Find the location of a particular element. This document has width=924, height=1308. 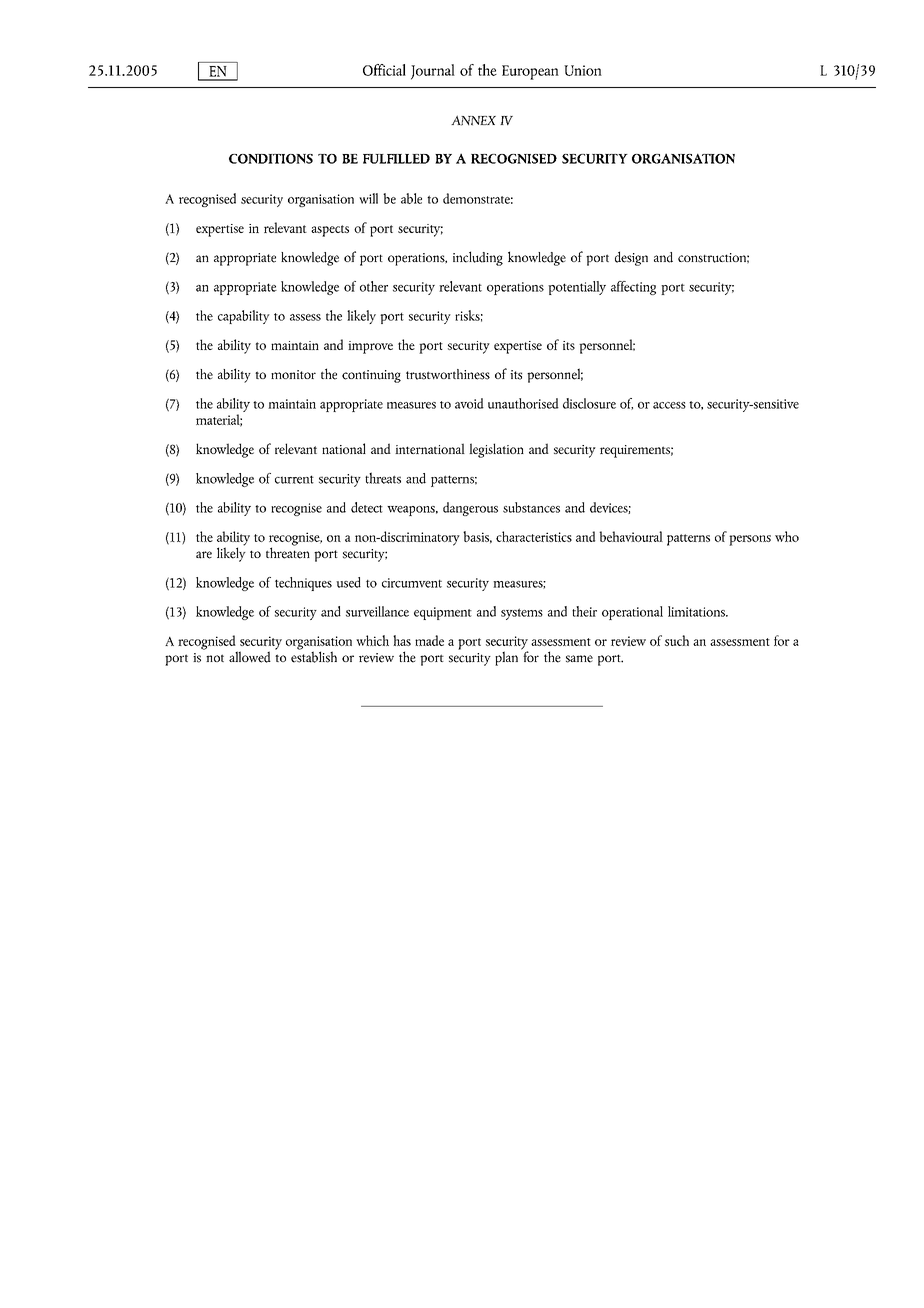

allowed is located at coordinates (250, 657).
